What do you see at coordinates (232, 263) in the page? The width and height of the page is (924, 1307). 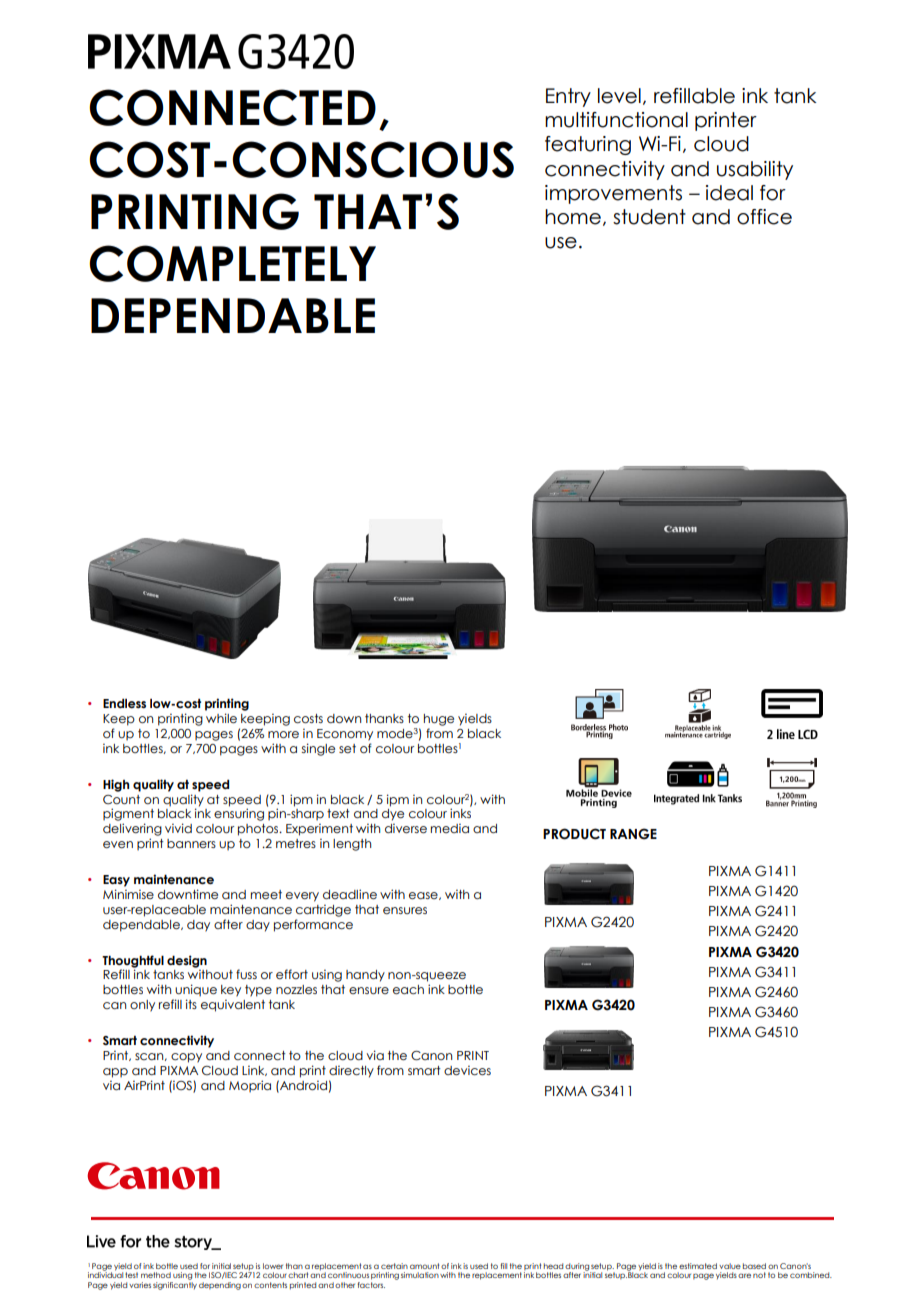 I see `COMPLETELY` at bounding box center [232, 263].
